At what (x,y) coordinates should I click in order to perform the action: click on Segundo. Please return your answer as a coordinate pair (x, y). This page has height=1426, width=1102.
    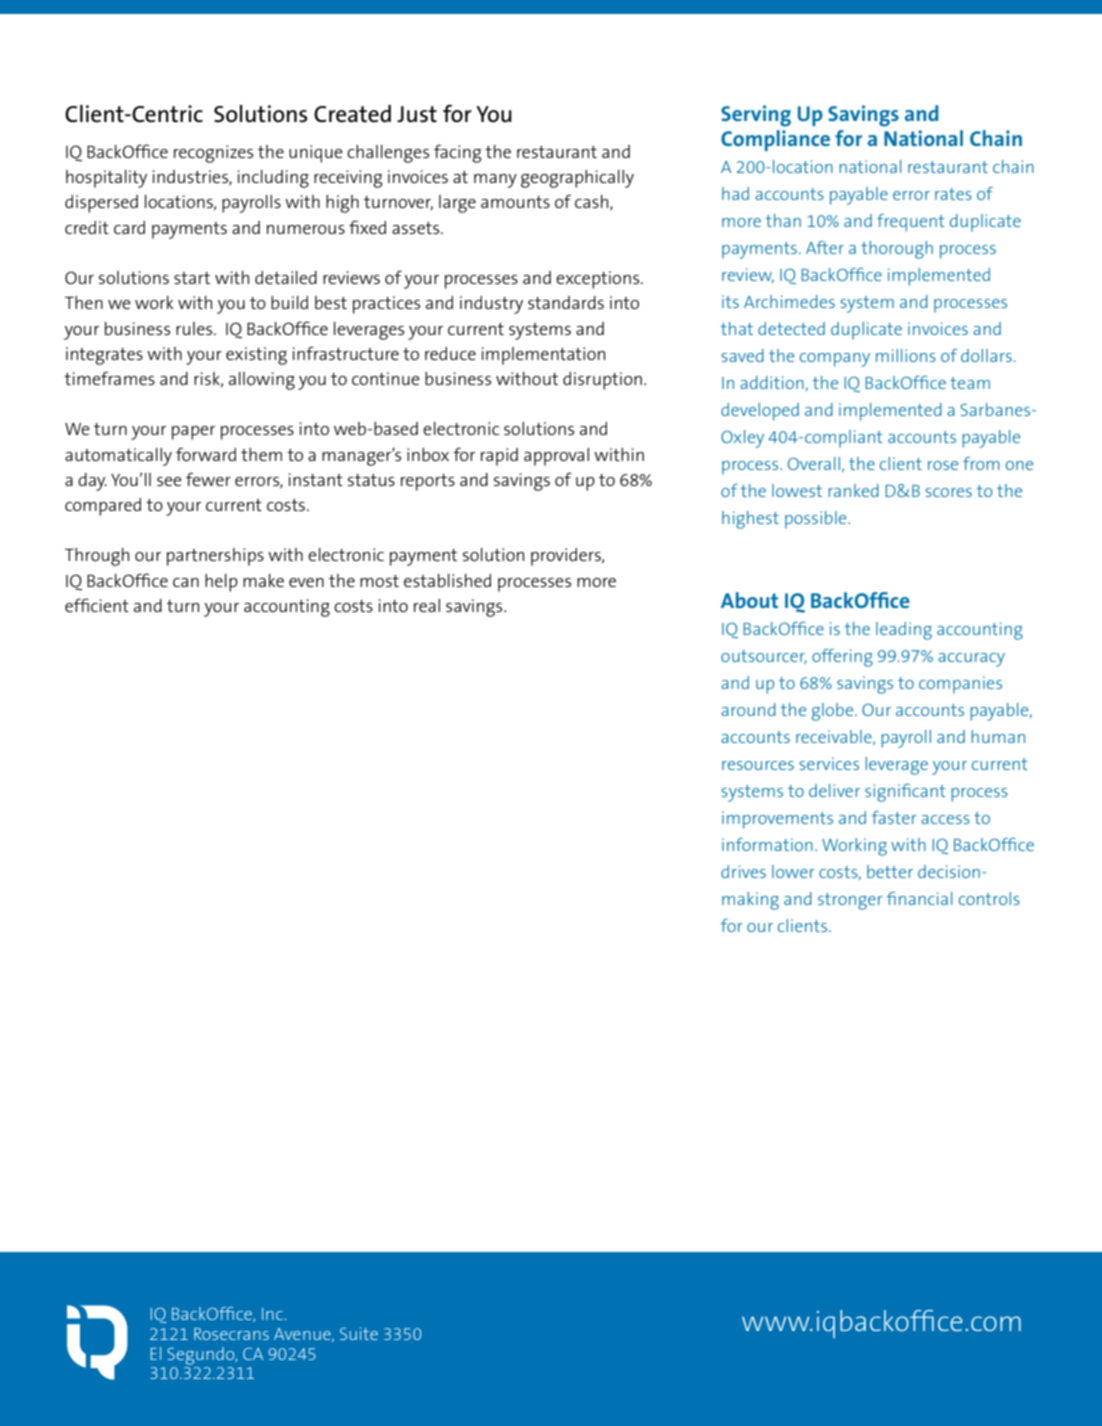
    Looking at the image, I should click on (202, 1356).
